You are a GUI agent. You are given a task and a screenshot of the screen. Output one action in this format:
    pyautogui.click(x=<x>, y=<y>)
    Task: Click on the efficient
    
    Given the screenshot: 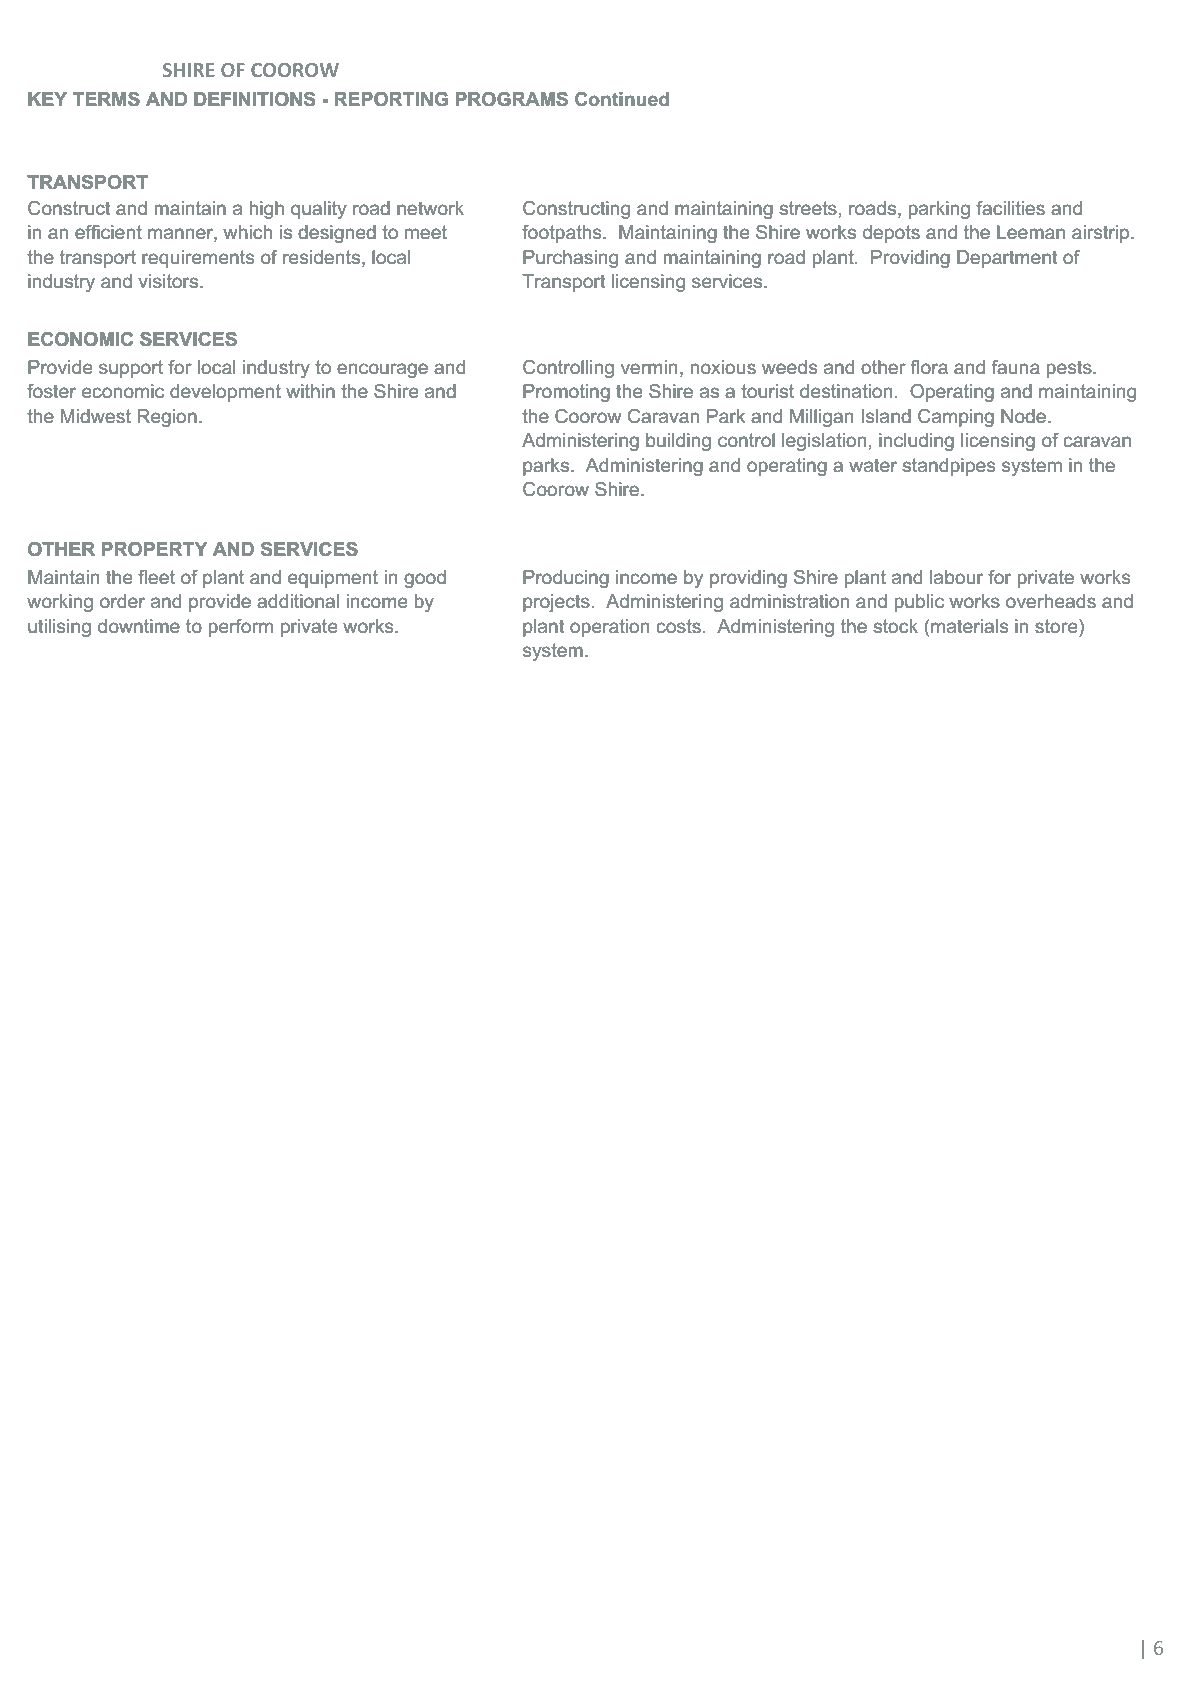 What is the action you would take?
    pyautogui.click(x=108, y=232)
